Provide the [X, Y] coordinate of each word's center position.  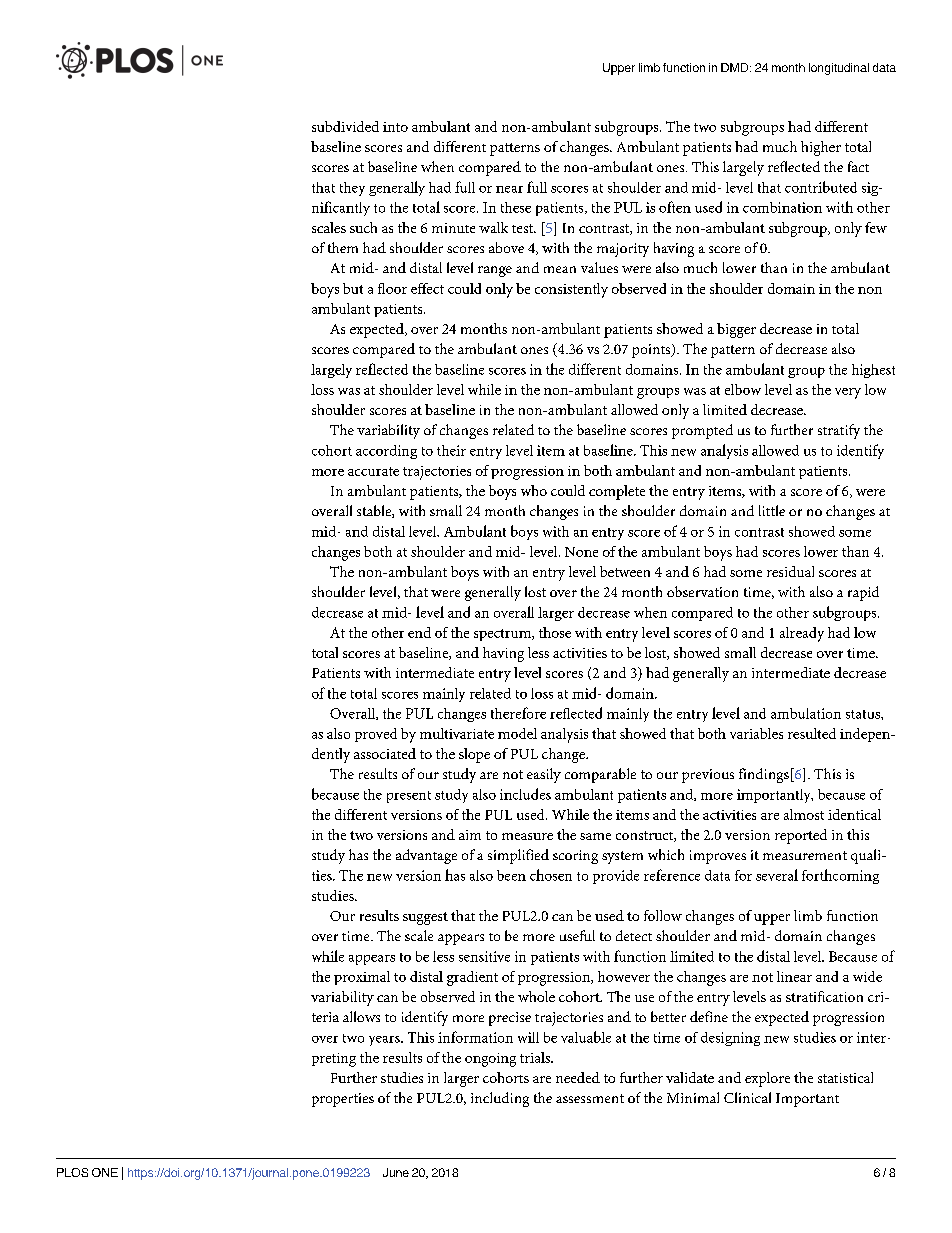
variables [756, 733]
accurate [373, 471]
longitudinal [839, 69]
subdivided [345, 126]
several [777, 875]
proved [376, 735]
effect [427, 288]
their [451, 450]
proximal [362, 978]
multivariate [457, 733]
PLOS [72, 1172]
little [772, 510]
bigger [736, 330]
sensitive [484, 956]
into [395, 127]
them [343, 247]
